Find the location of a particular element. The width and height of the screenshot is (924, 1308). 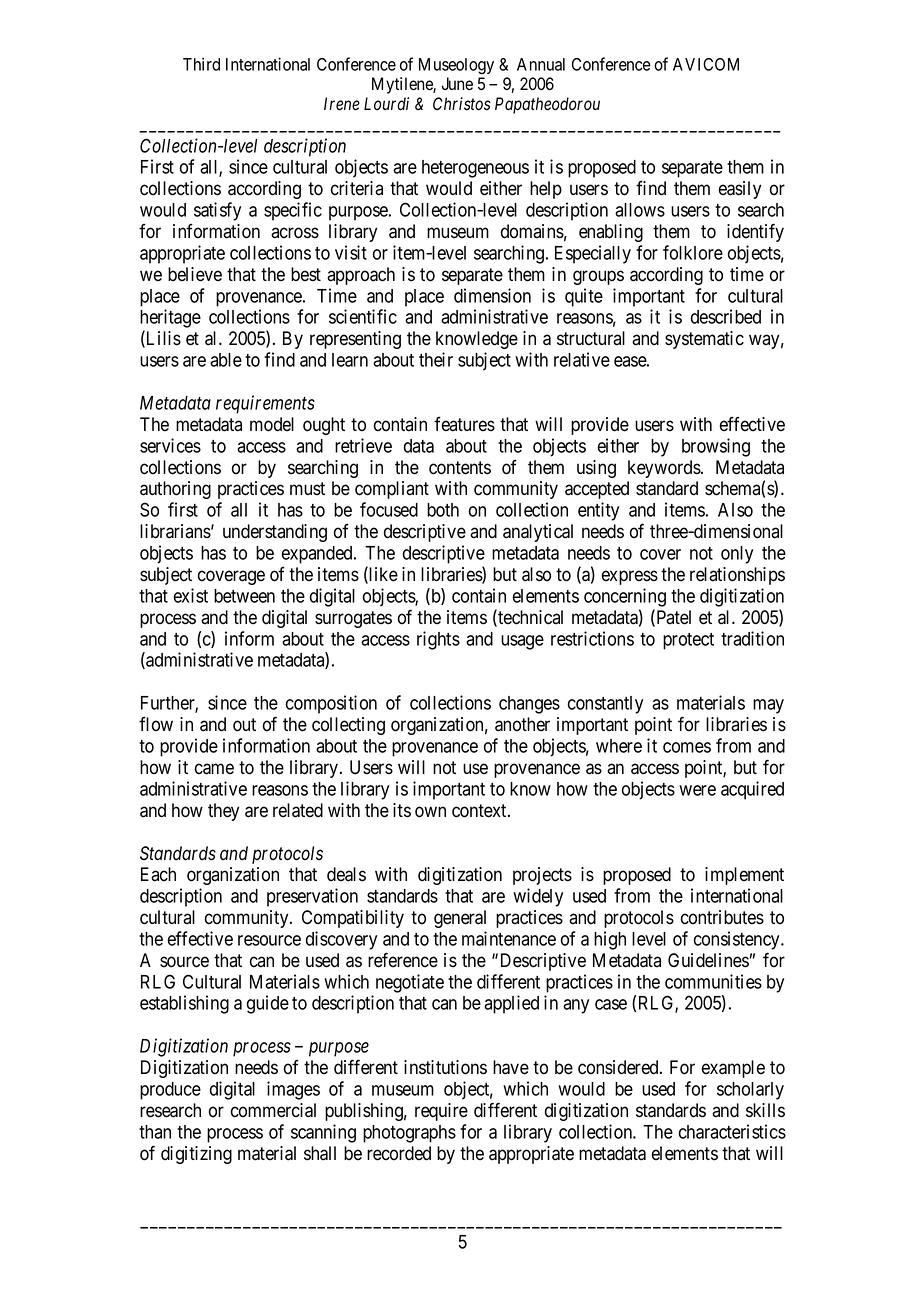

Christos is located at coordinates (462, 104).
